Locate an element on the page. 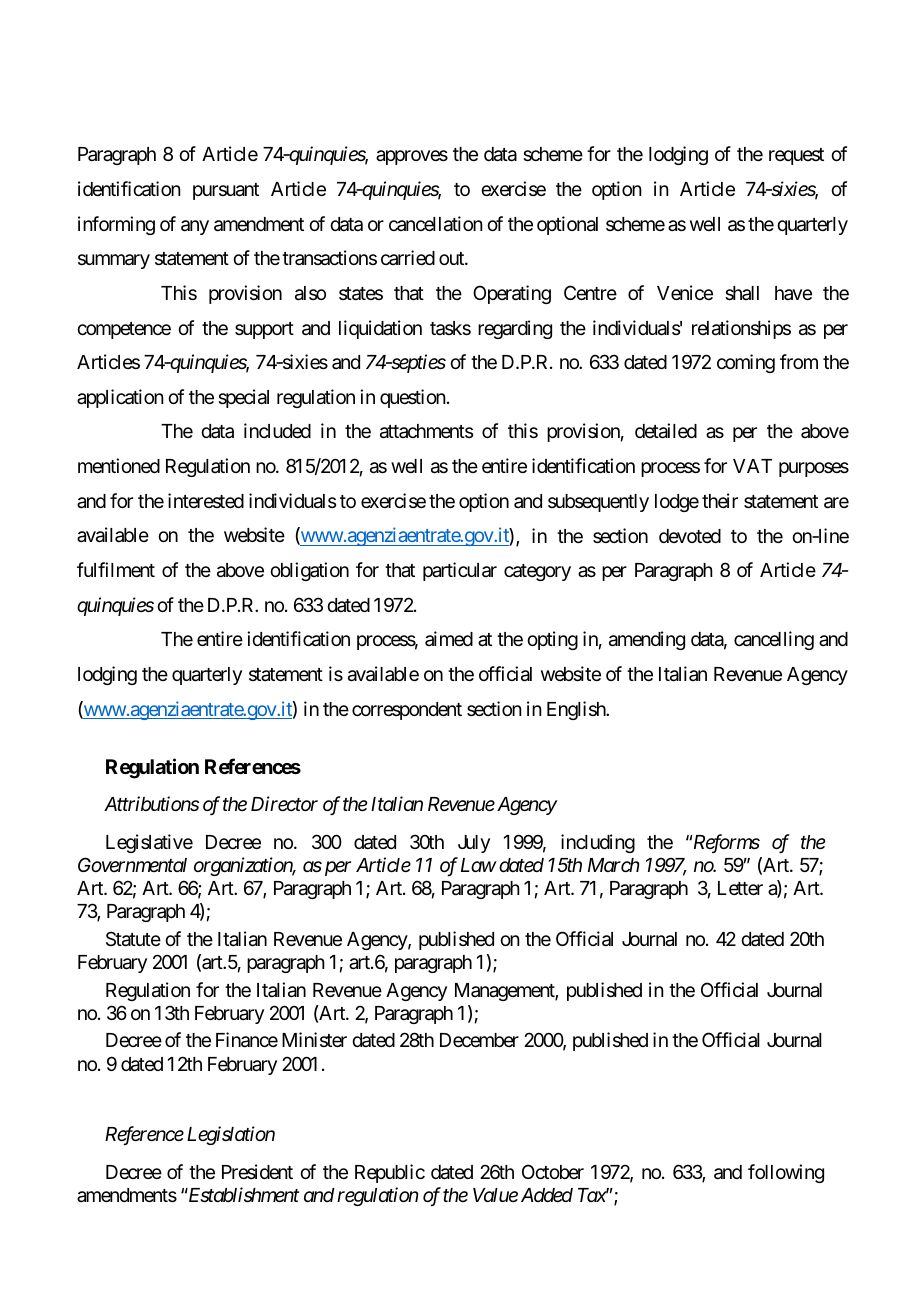 The height and width of the image is (1308, 924). October is located at coordinates (553, 1171).
